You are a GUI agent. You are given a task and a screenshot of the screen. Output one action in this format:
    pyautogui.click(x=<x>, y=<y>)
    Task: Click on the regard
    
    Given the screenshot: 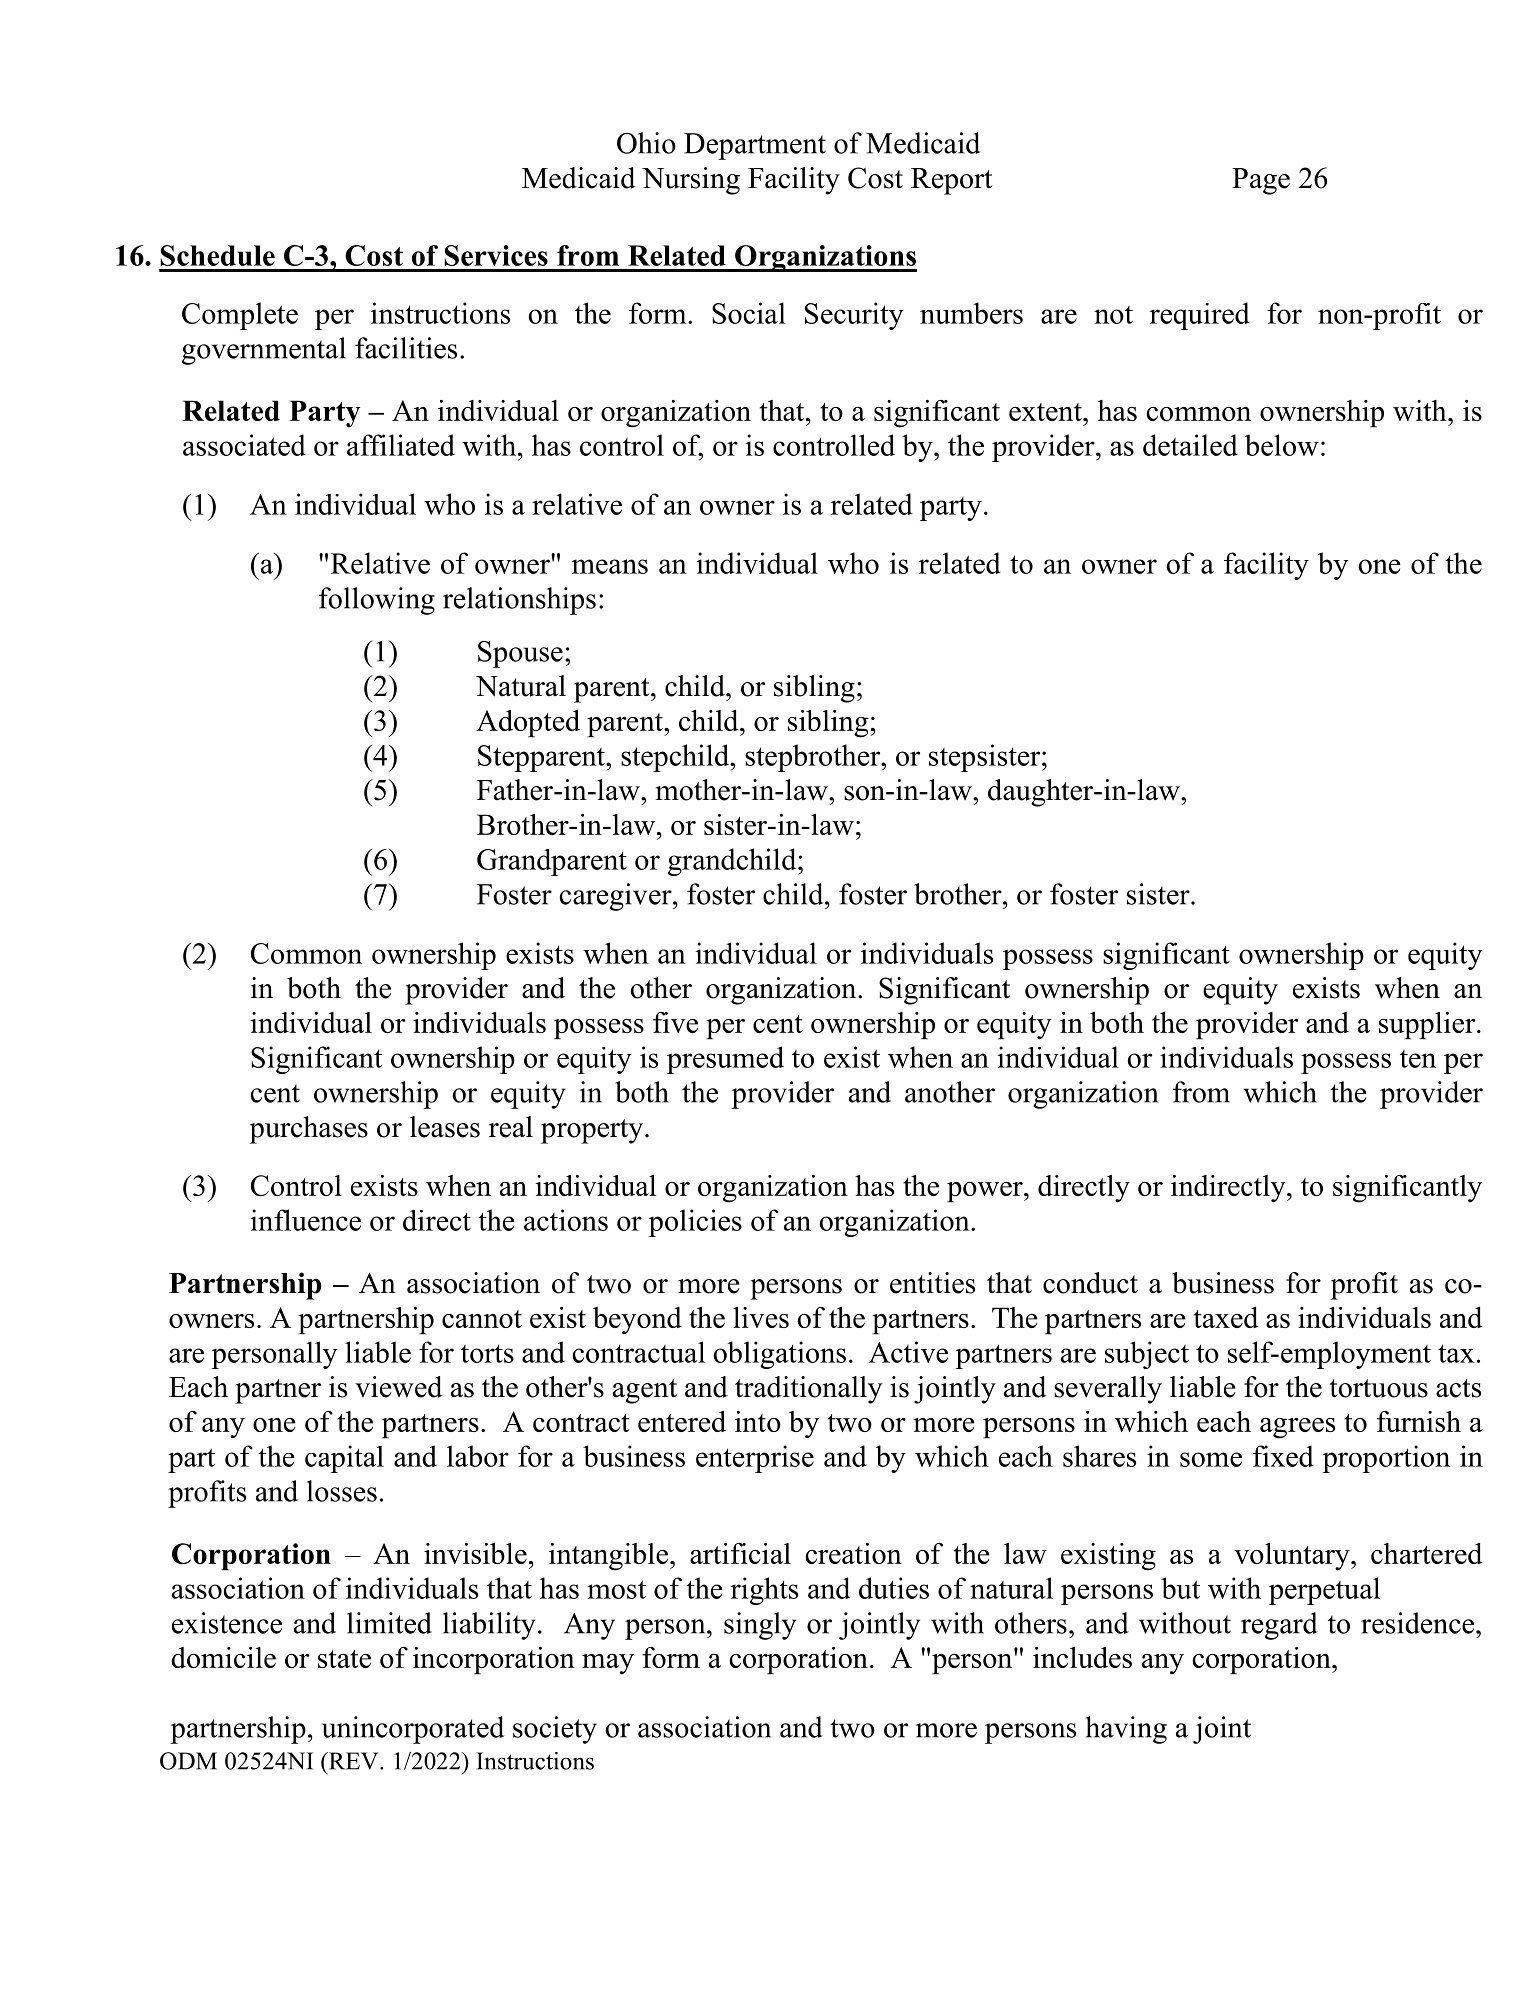 What is the action you would take?
    pyautogui.click(x=1279, y=1626)
